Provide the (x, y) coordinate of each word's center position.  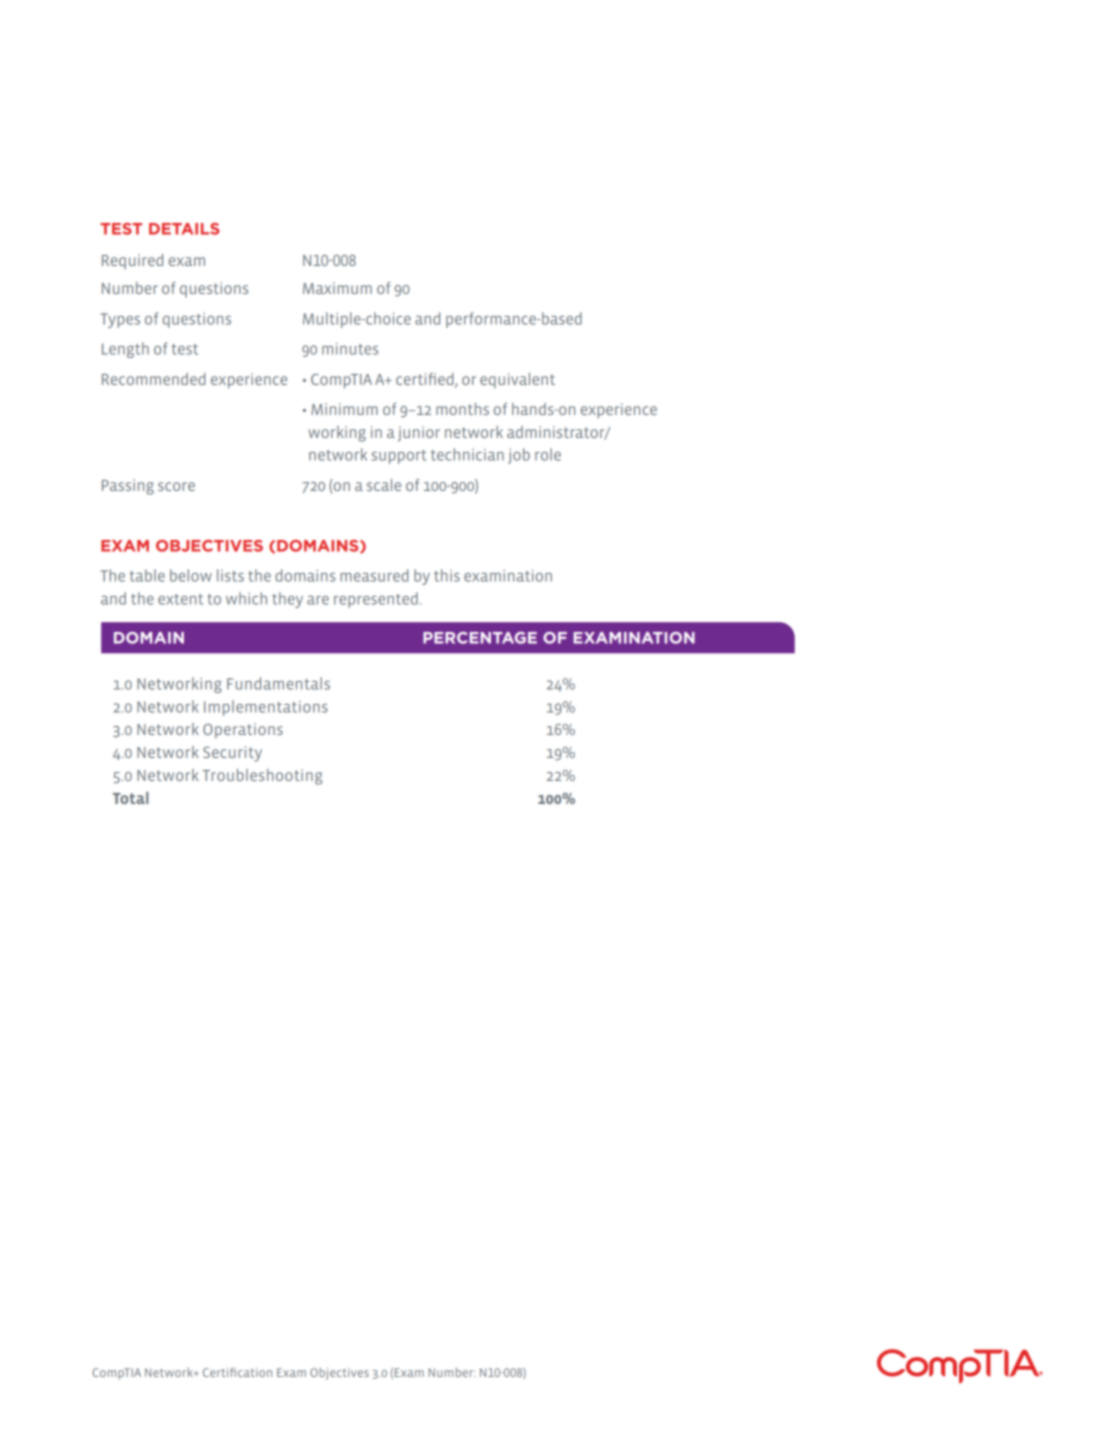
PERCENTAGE (480, 638)
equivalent (517, 380)
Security (232, 754)
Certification (237, 1372)
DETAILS (184, 229)
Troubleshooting (262, 777)
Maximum (337, 288)
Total (131, 798)
